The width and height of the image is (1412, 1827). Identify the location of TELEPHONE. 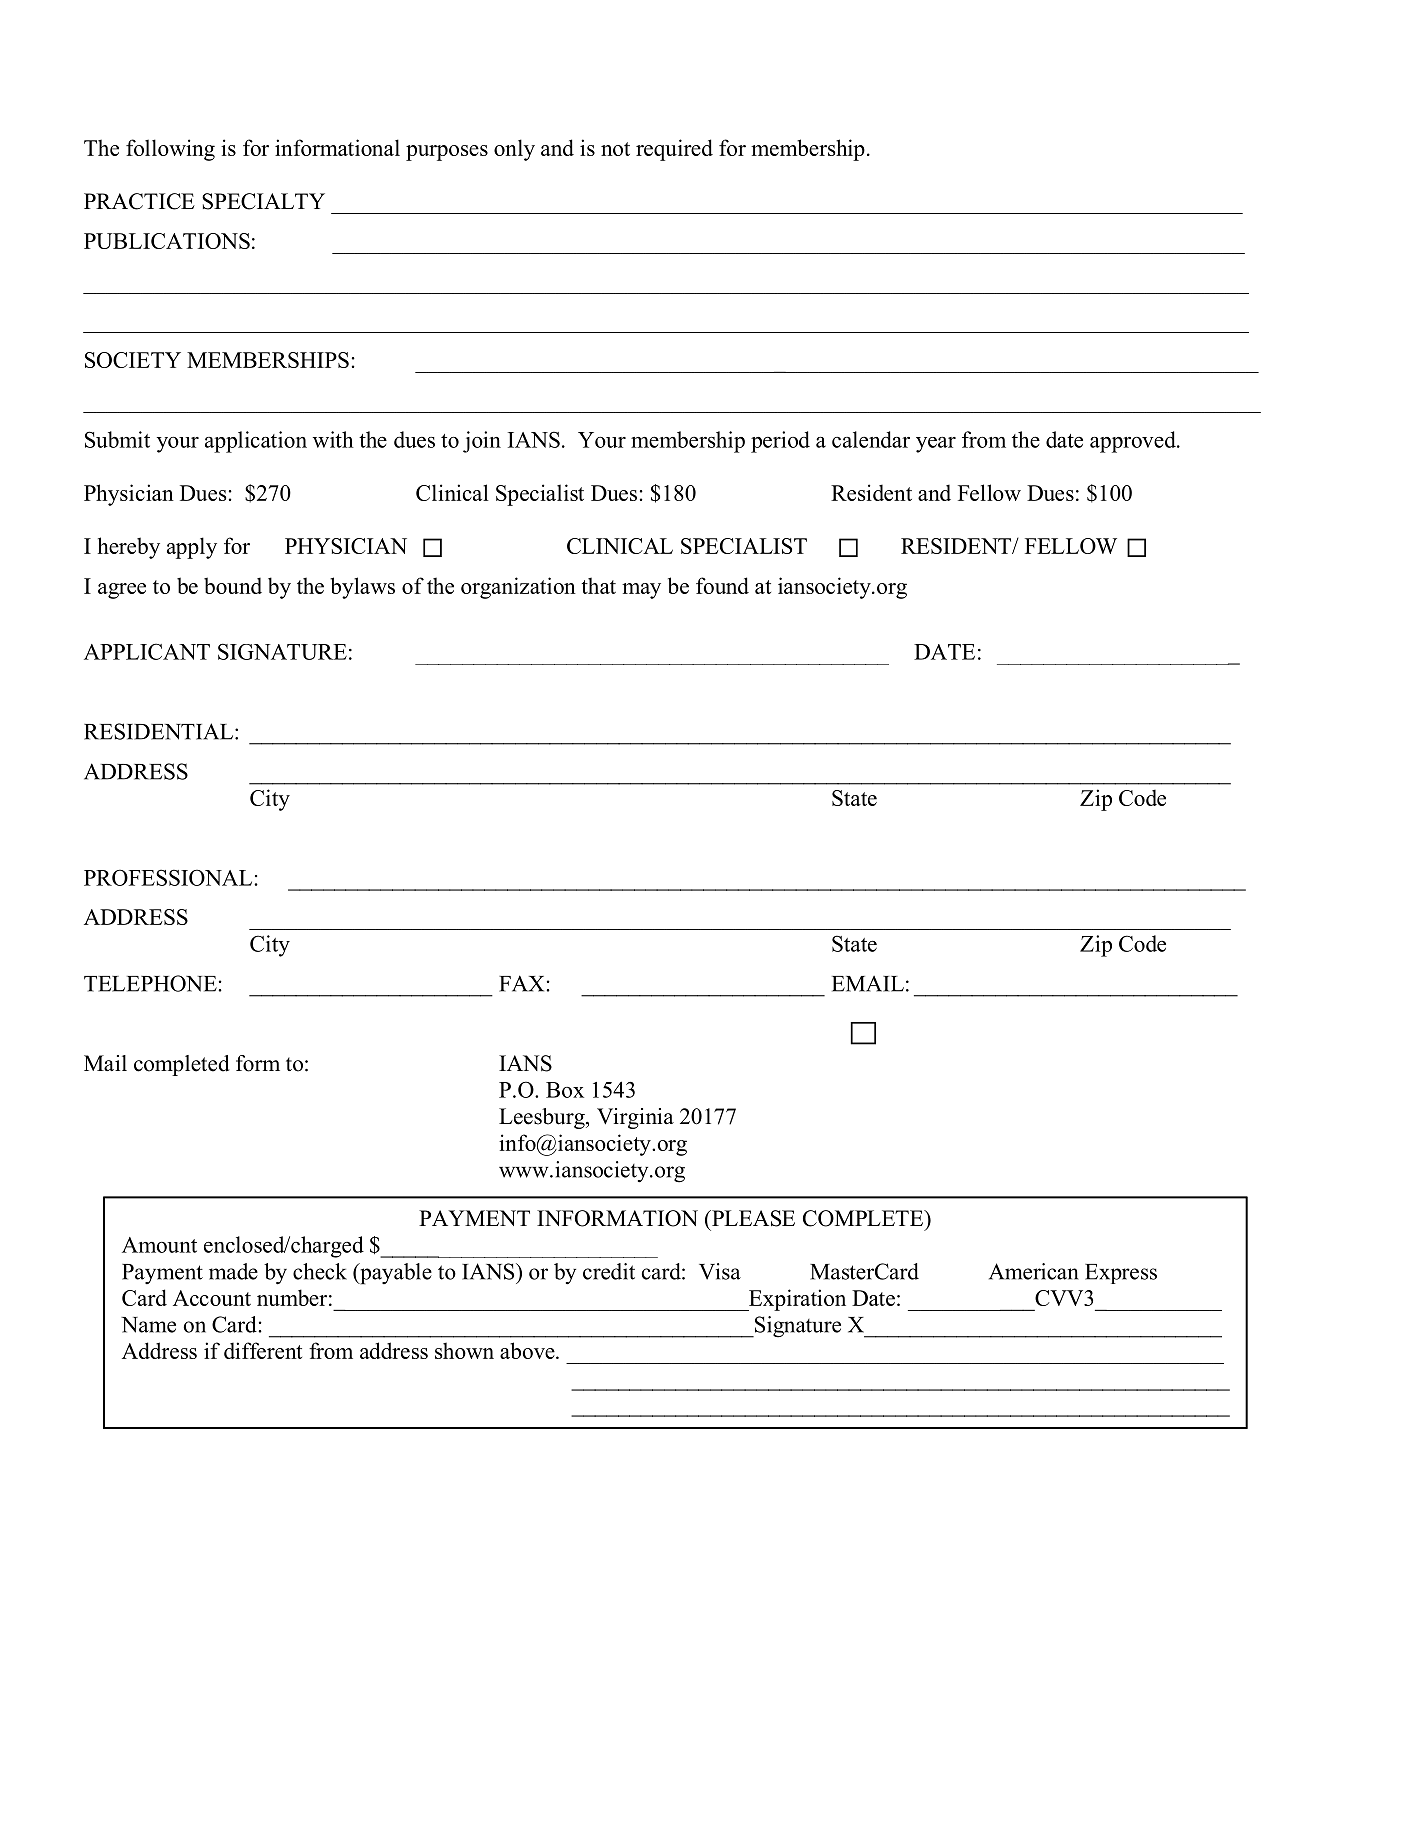
(150, 983).
